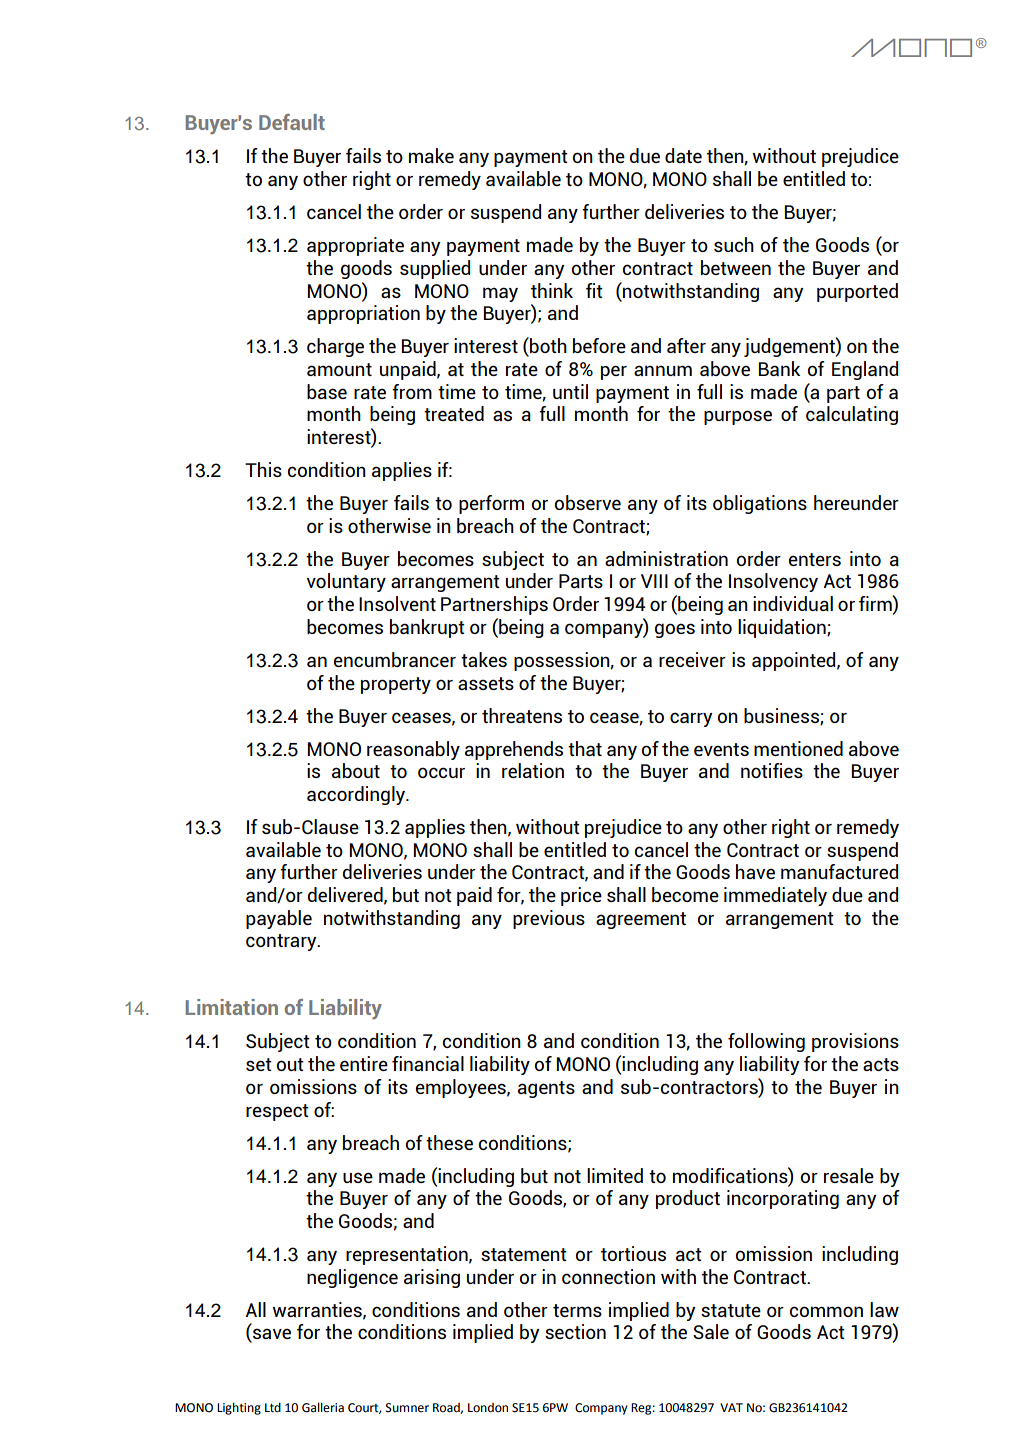 This screenshot has height=1447, width=1023. Describe the element at coordinates (734, 244) in the screenshot. I see `such` at that location.
